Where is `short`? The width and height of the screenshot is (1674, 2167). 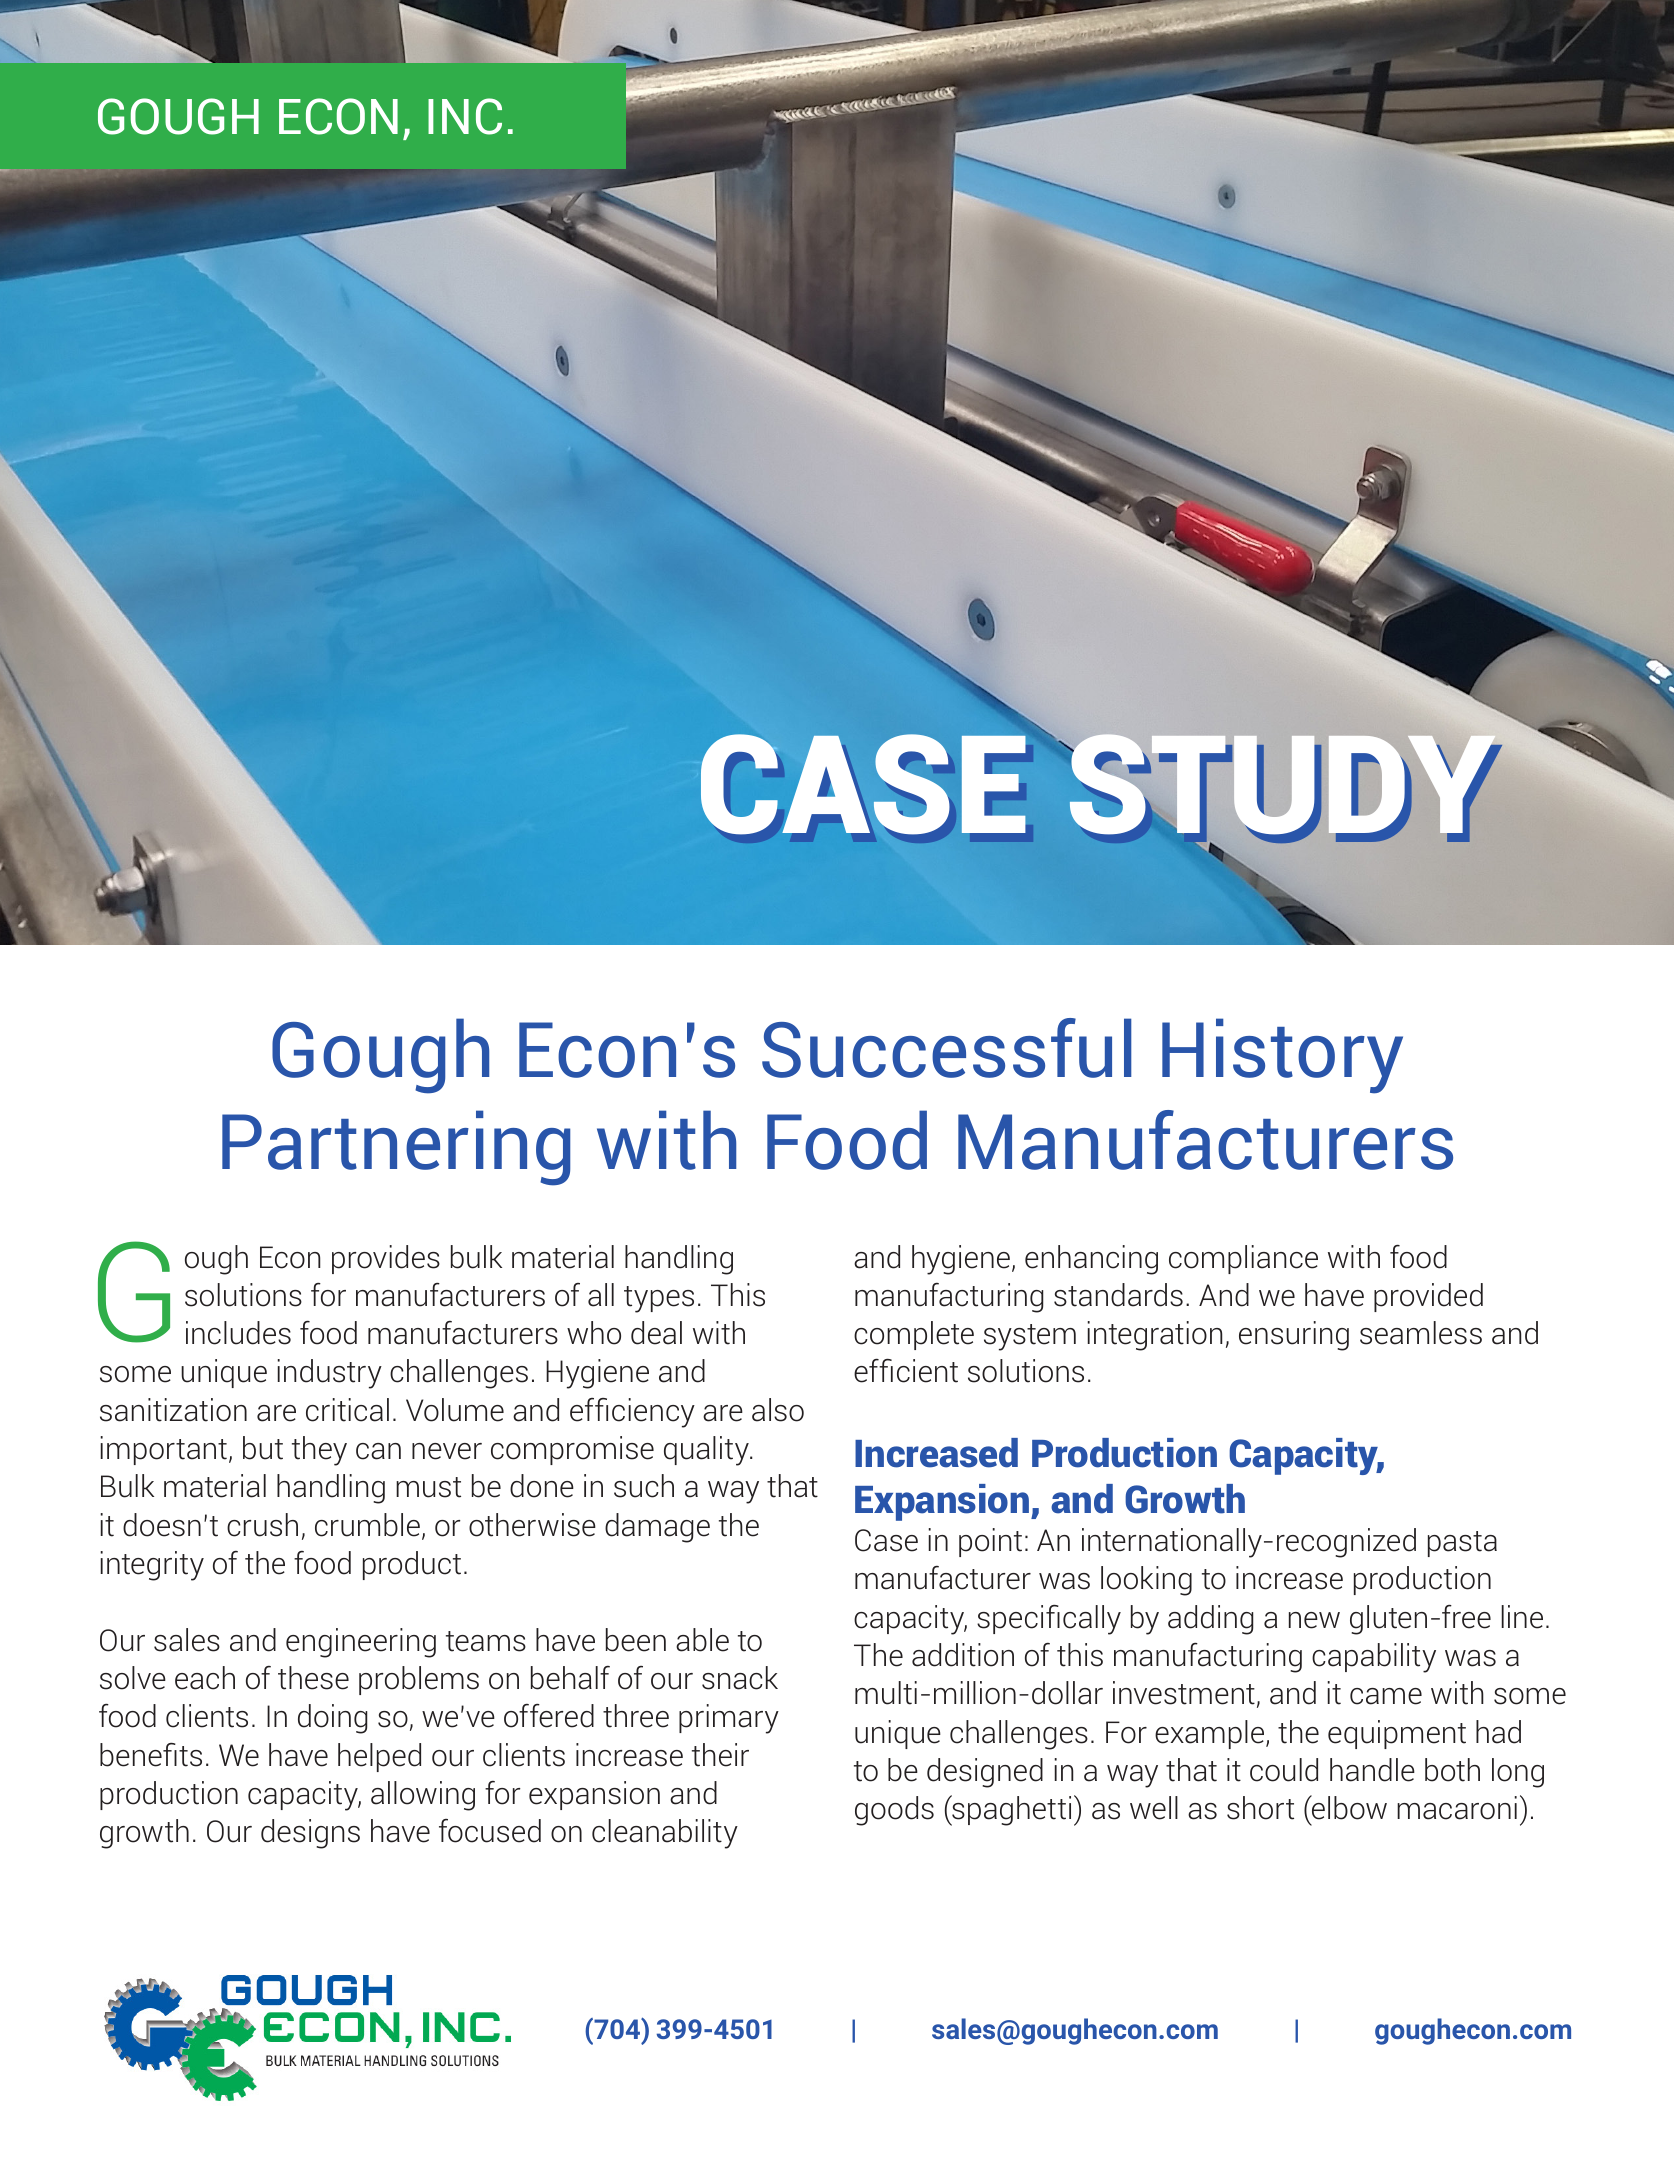
short is located at coordinates (1260, 1808).
